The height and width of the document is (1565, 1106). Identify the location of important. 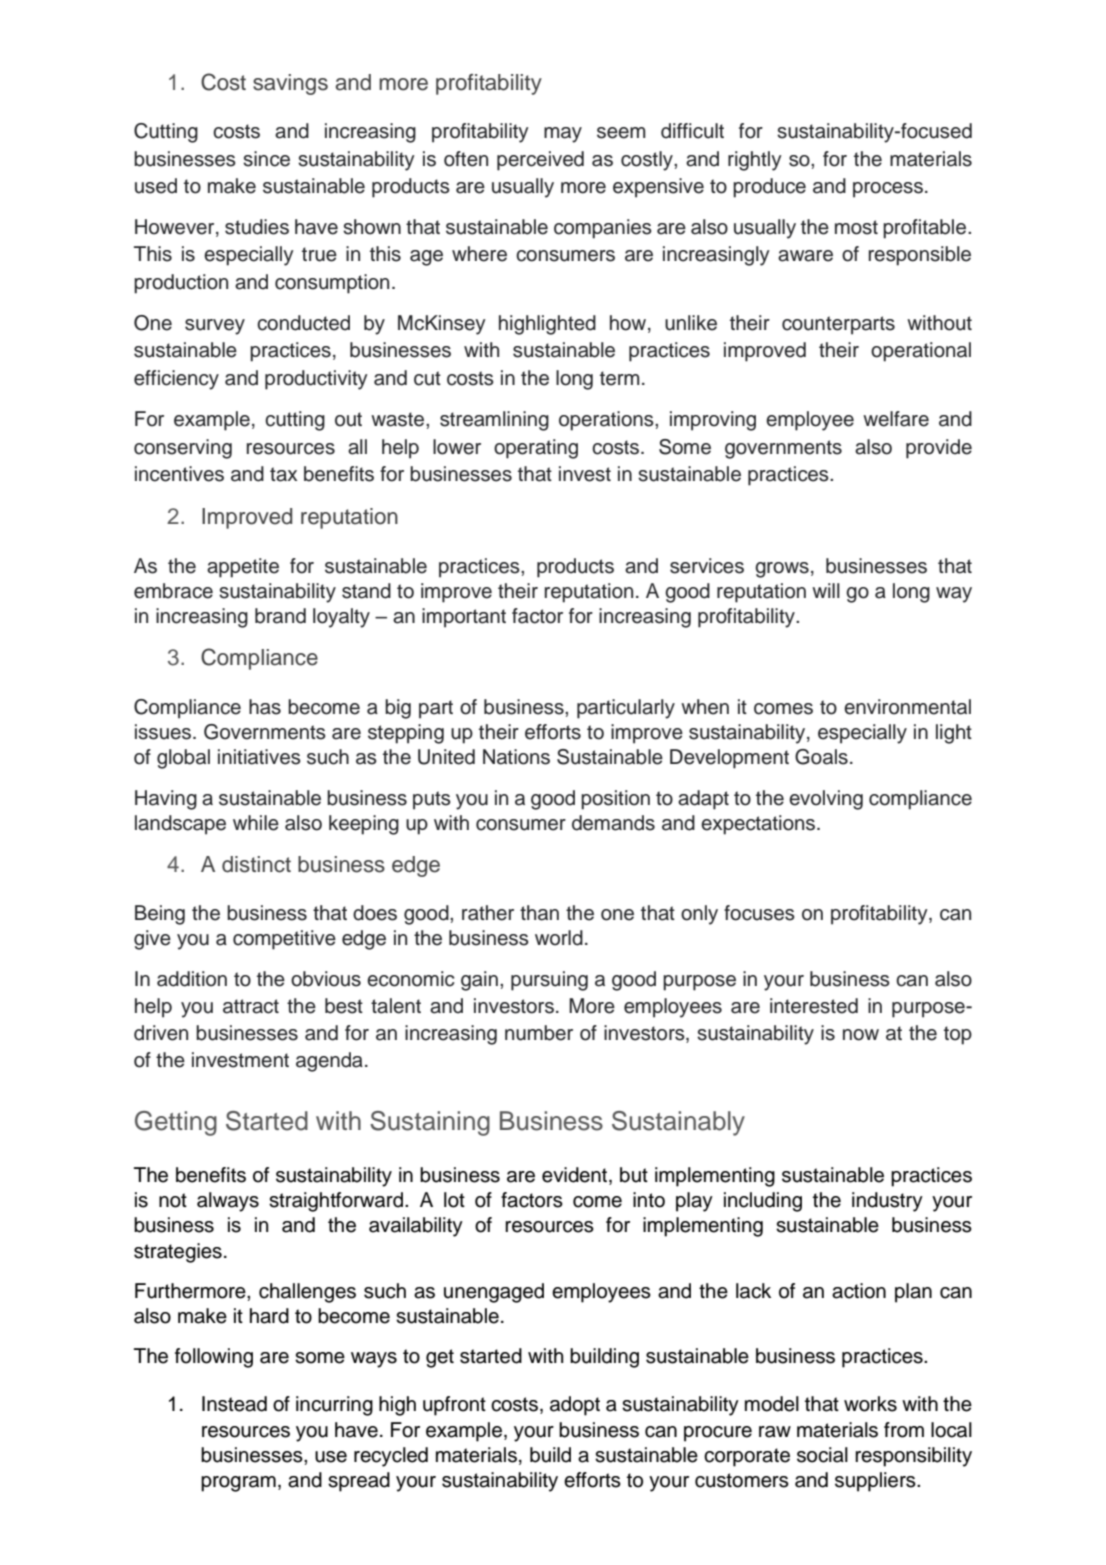
(464, 618).
